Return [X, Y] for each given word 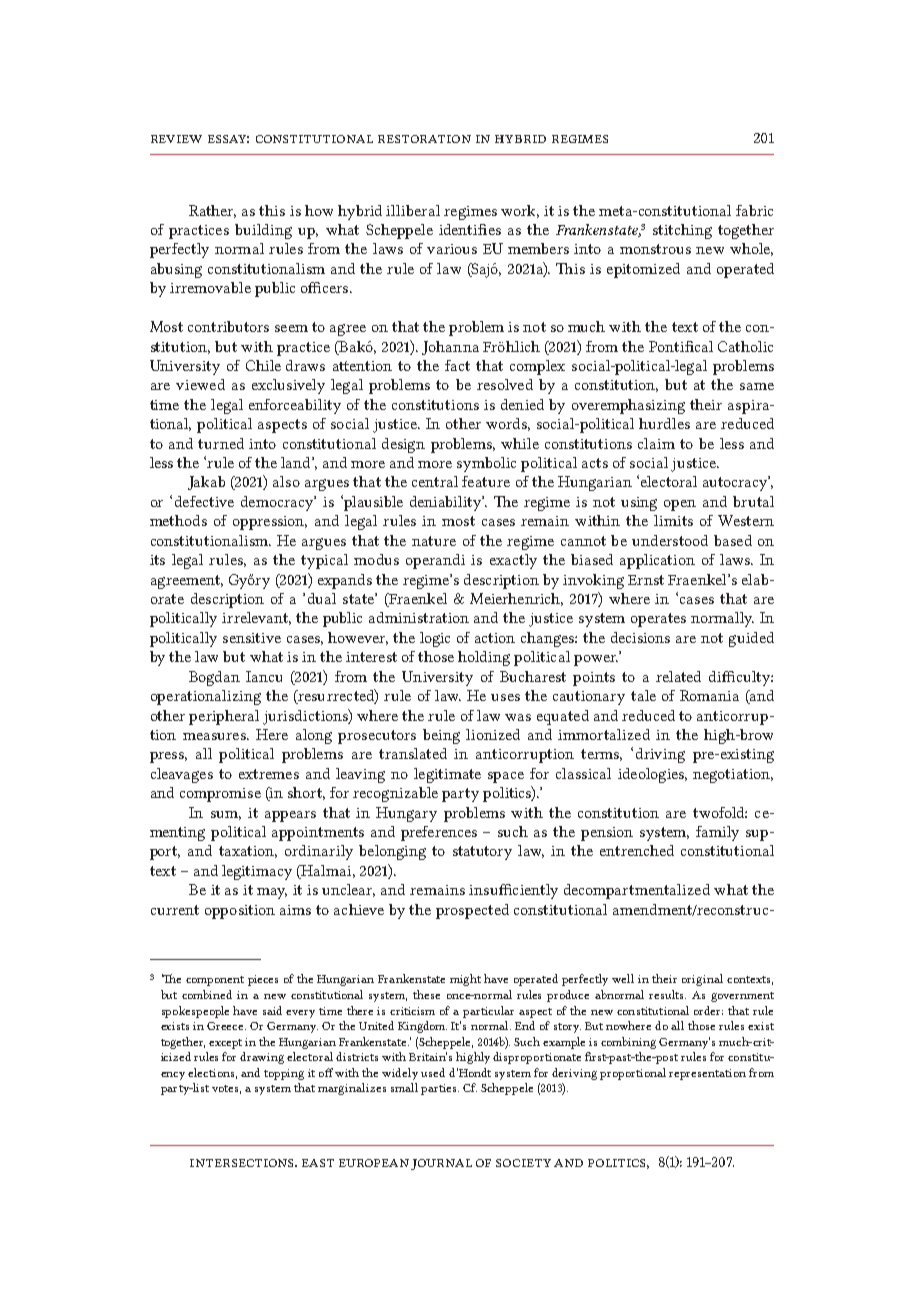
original [702, 980]
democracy [278, 503]
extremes [269, 774]
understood [670, 540]
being [441, 736]
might [465, 980]
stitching [682, 231]
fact [457, 365]
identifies [470, 229]
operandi [435, 561]
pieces [263, 980]
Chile [263, 365]
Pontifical [681, 346]
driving [660, 755]
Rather [212, 211]
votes [226, 1089]
